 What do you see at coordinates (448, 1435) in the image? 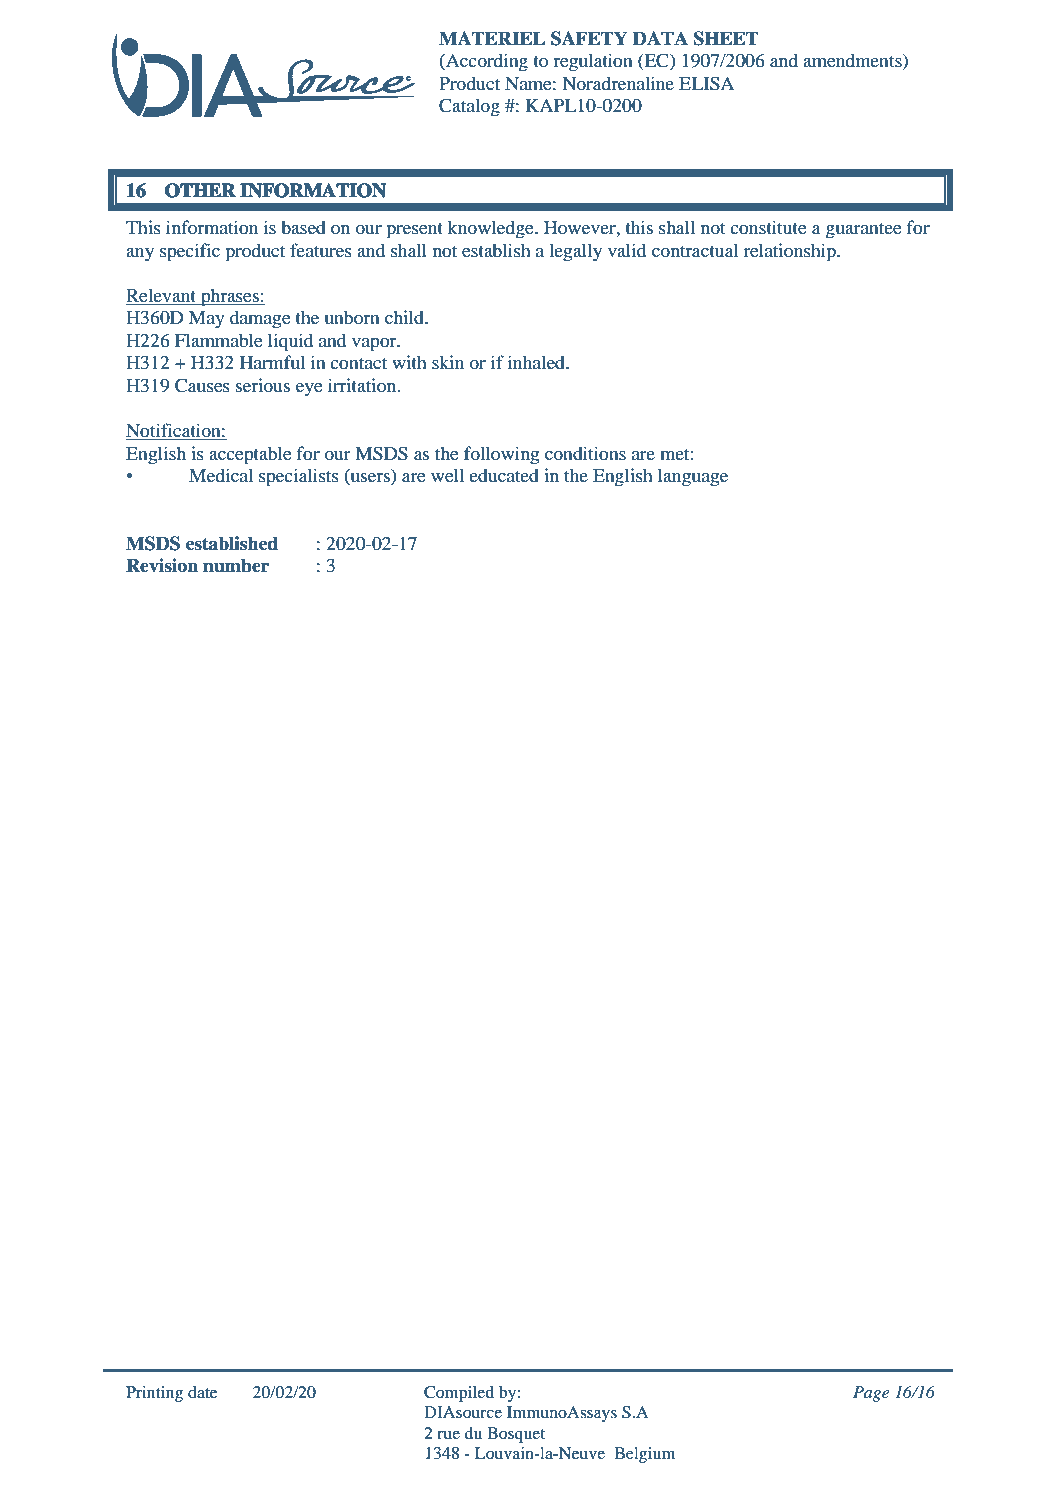
I see `rue` at bounding box center [448, 1435].
